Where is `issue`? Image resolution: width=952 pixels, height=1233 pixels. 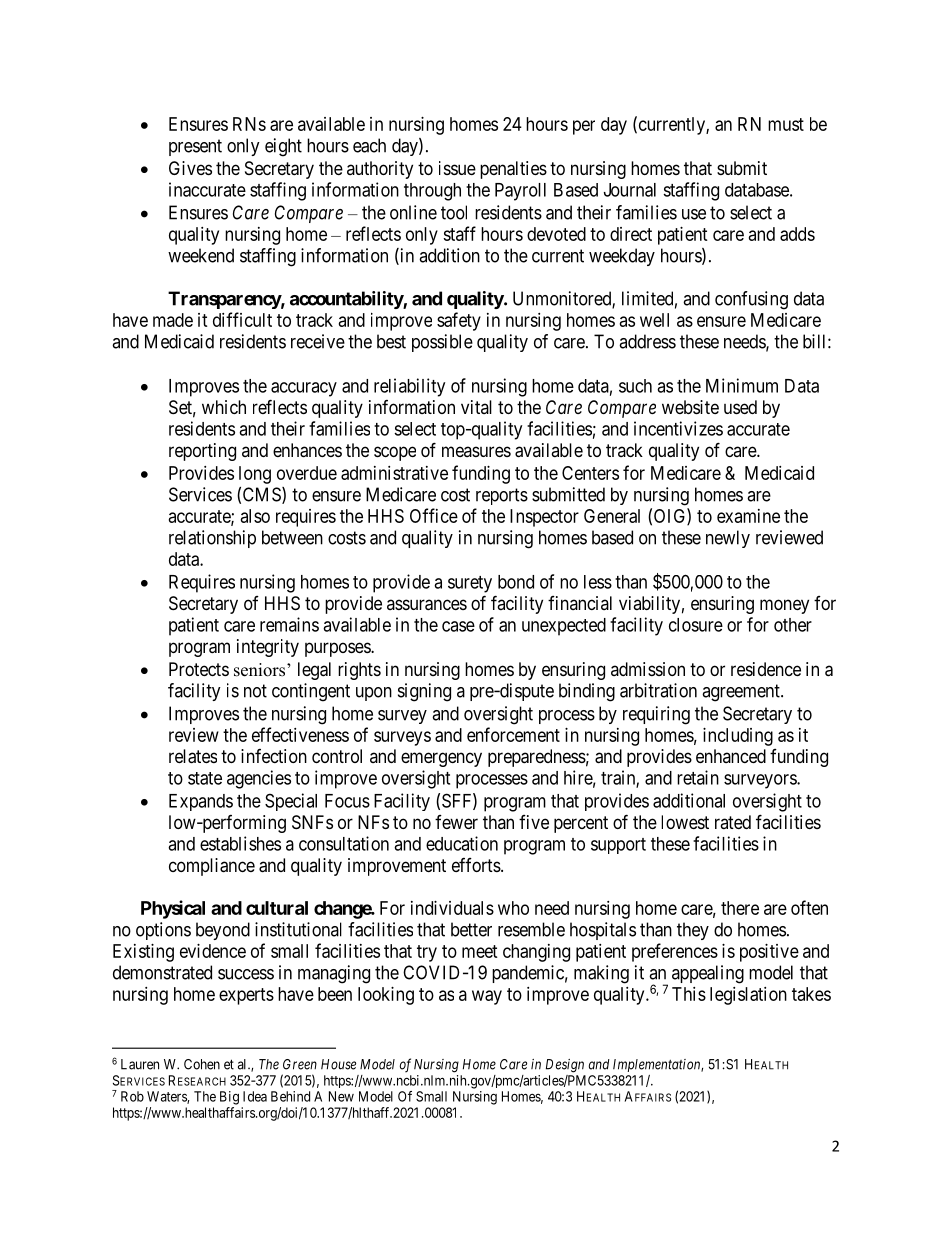
issue is located at coordinates (457, 168).
